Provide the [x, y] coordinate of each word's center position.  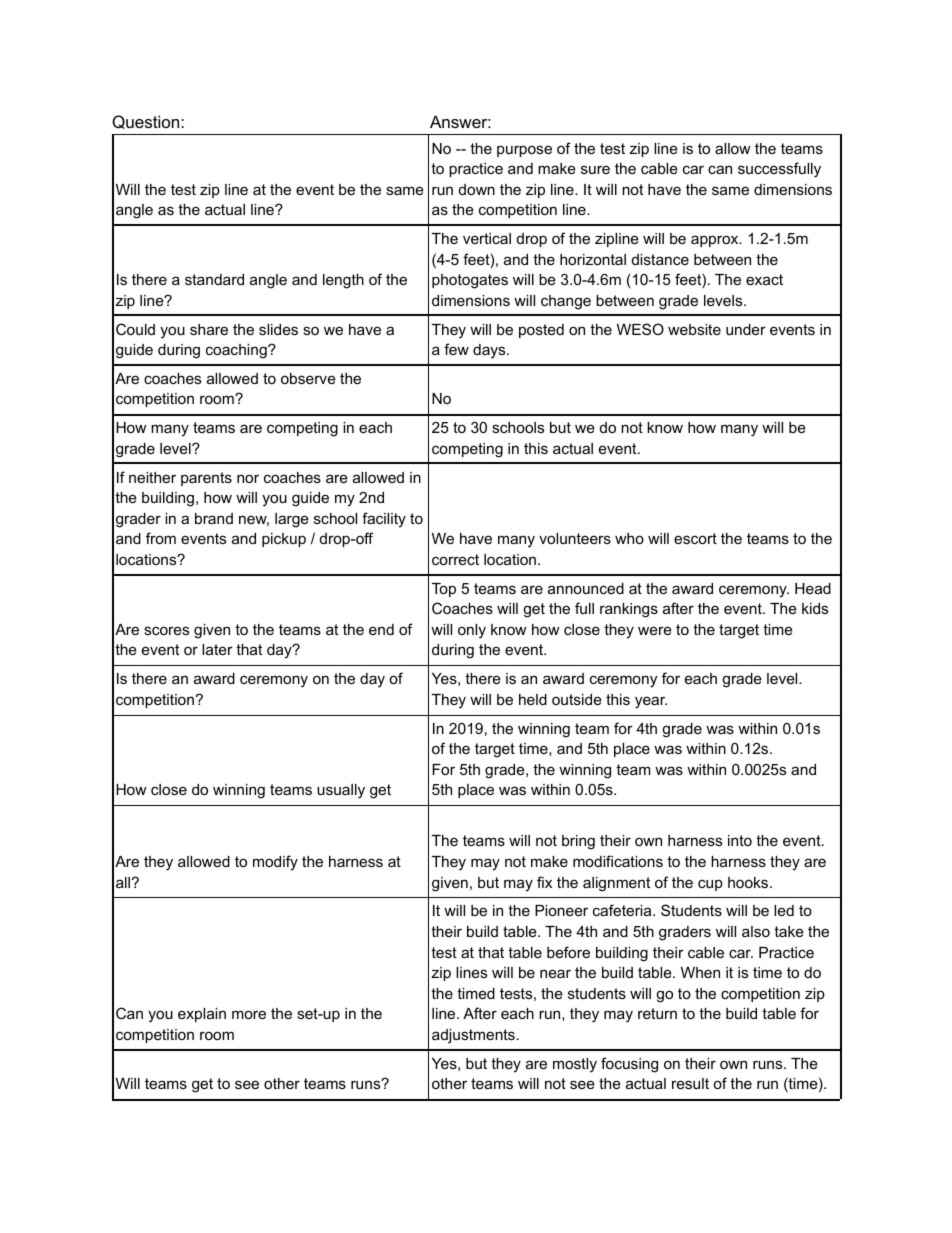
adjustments [473, 1036]
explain [202, 1015]
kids [815, 608]
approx [716, 241]
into [740, 840]
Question [147, 122]
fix [544, 882]
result [690, 1083]
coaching [237, 351]
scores [166, 630]
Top [444, 590]
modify [275, 863]
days [490, 351]
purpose [524, 151]
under [746, 329]
